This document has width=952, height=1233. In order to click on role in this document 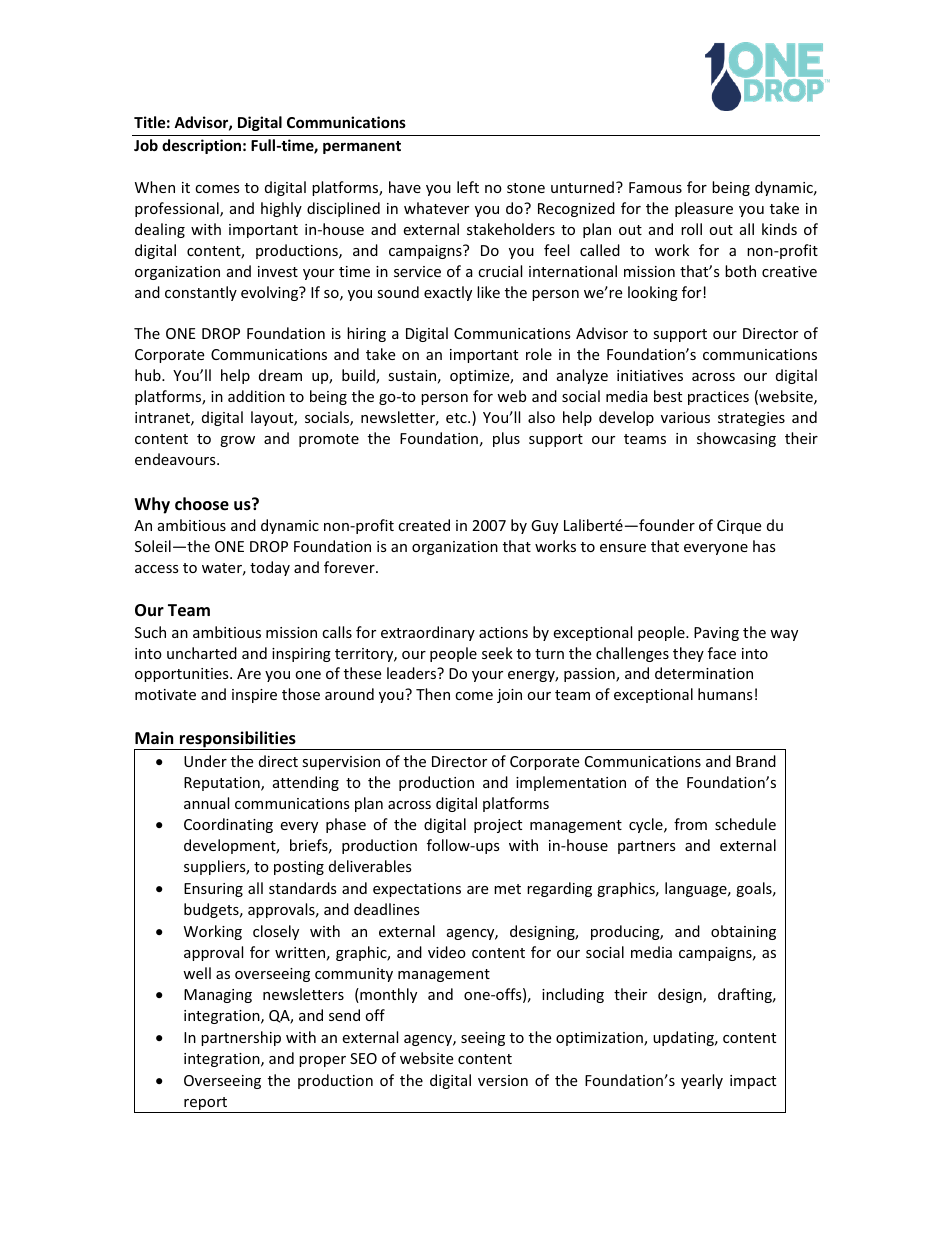, I will do `click(539, 354)`.
